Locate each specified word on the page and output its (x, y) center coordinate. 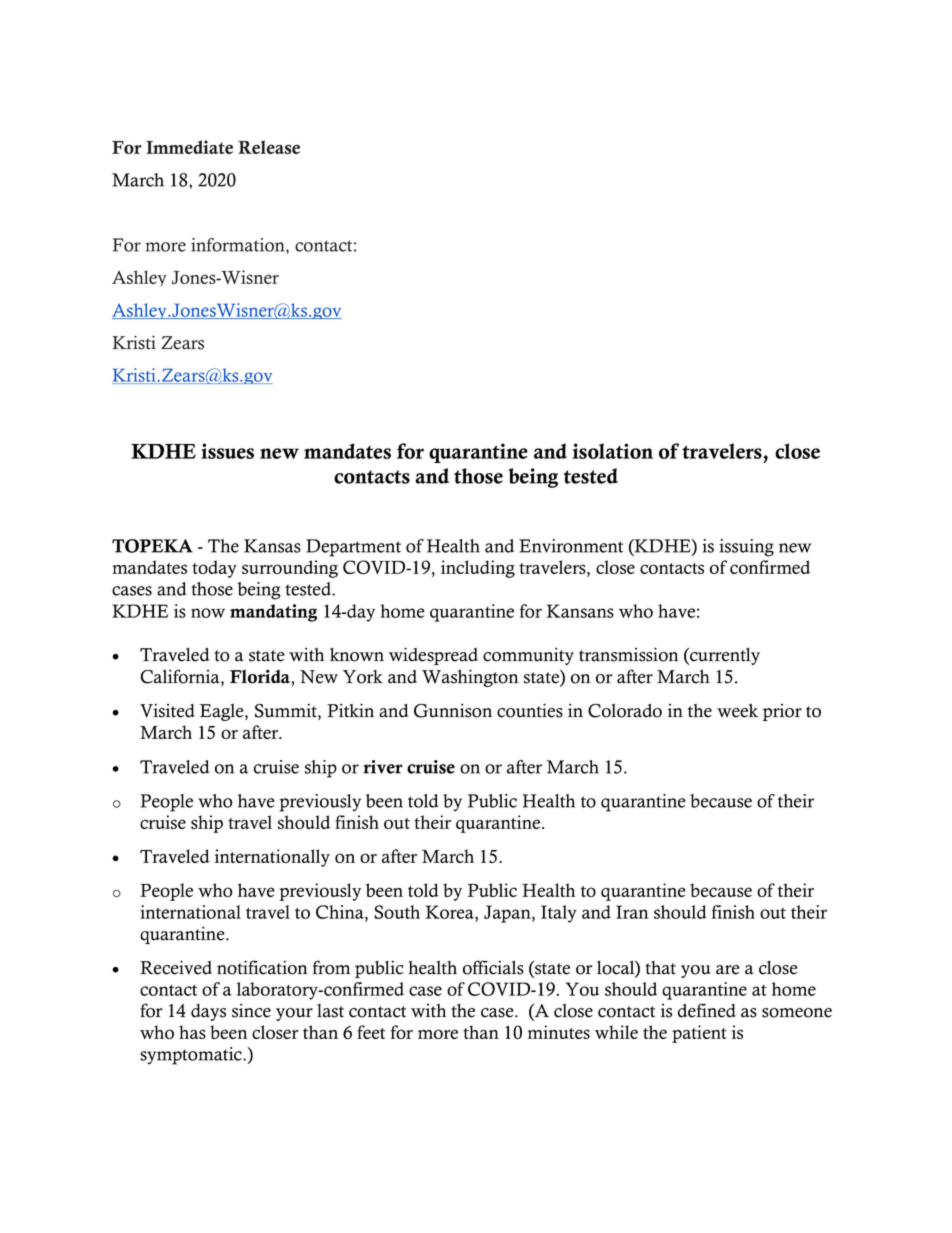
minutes (559, 1032)
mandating (273, 613)
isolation (612, 451)
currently (724, 656)
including (478, 569)
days (208, 1012)
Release (269, 147)
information (239, 245)
